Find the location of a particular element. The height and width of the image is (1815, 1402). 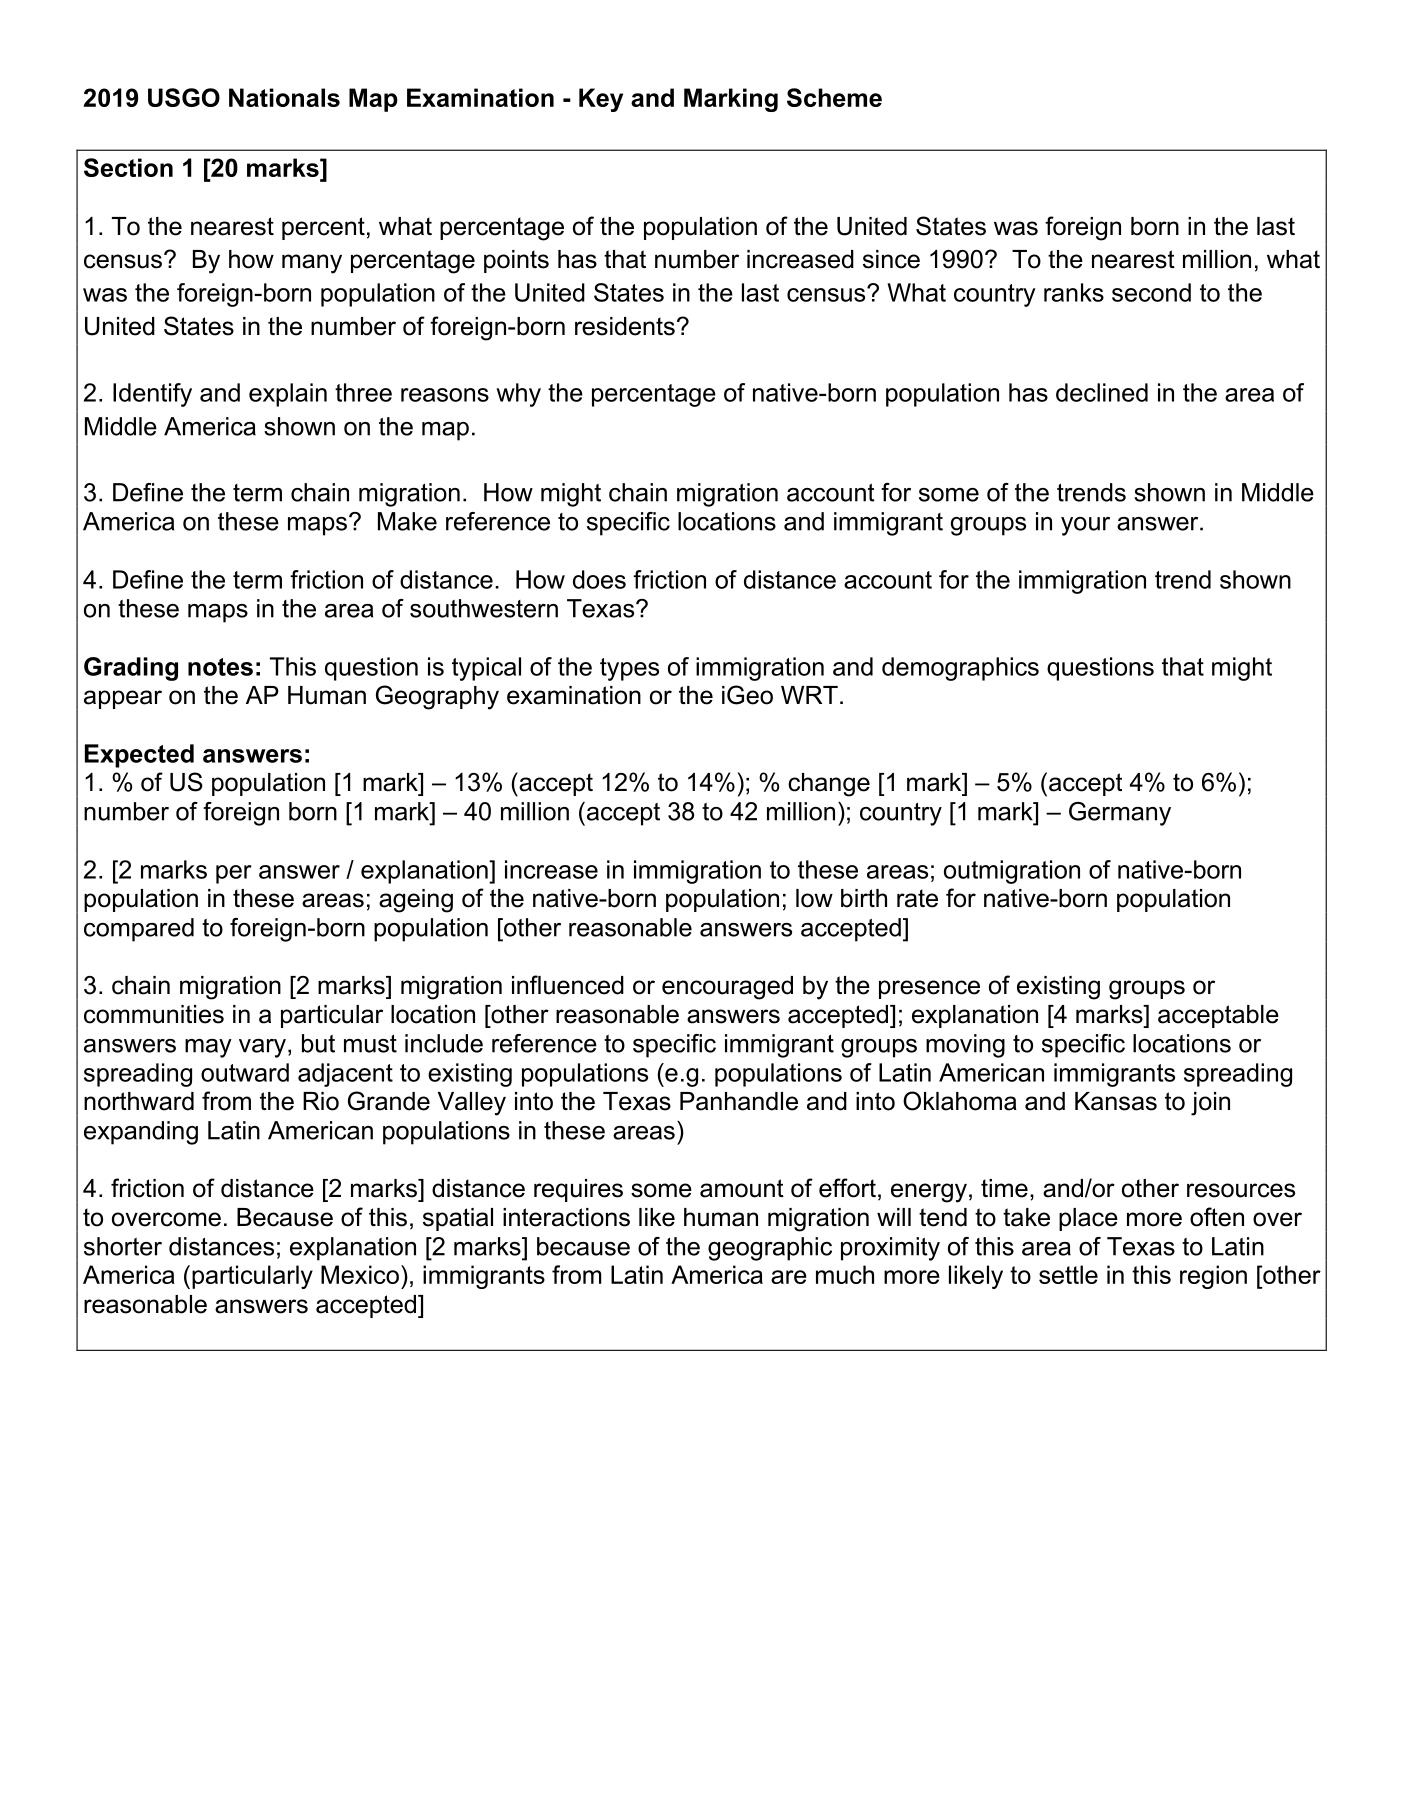

declined is located at coordinates (1102, 392).
